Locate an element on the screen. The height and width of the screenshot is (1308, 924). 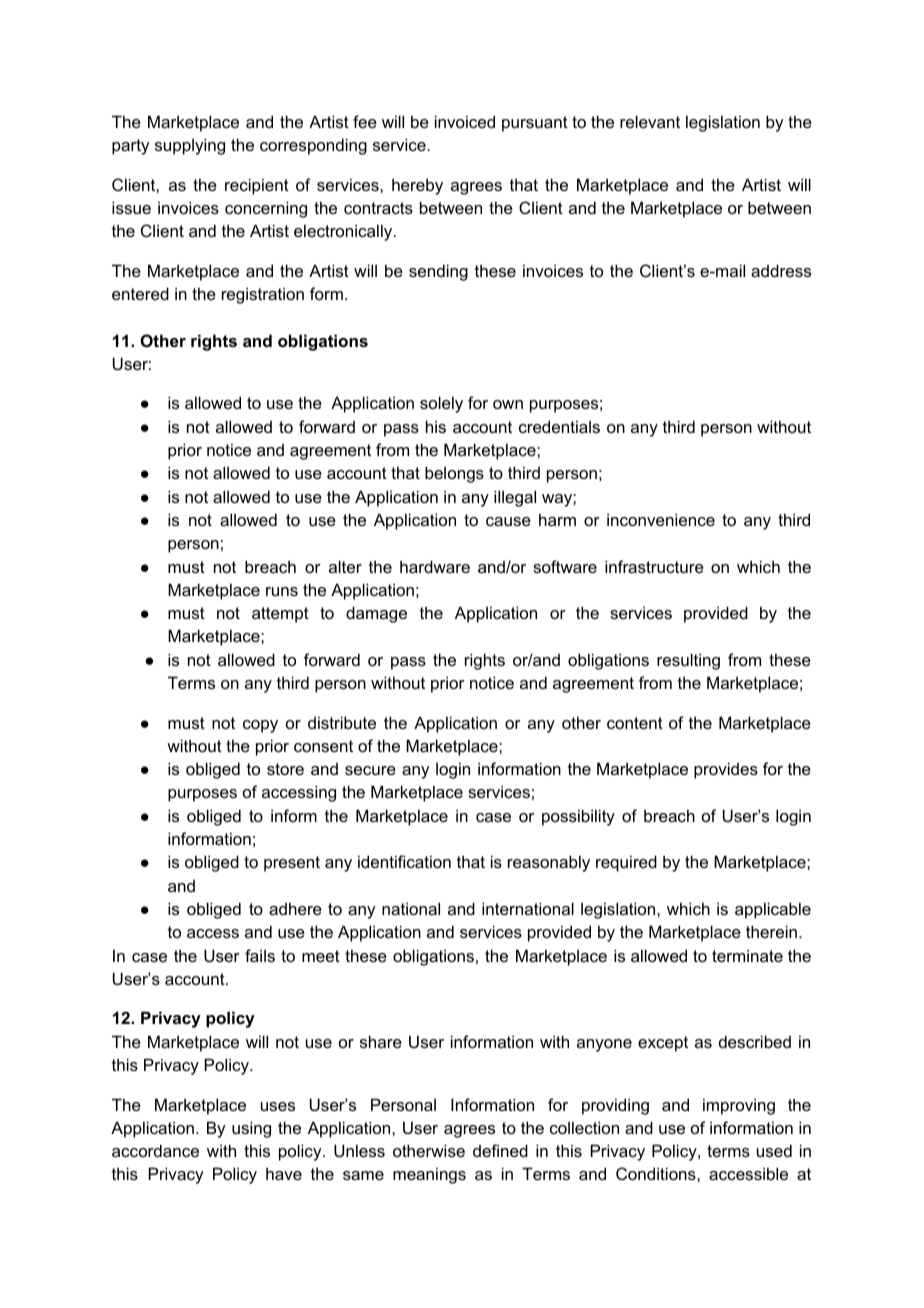
damage is located at coordinates (376, 614).
